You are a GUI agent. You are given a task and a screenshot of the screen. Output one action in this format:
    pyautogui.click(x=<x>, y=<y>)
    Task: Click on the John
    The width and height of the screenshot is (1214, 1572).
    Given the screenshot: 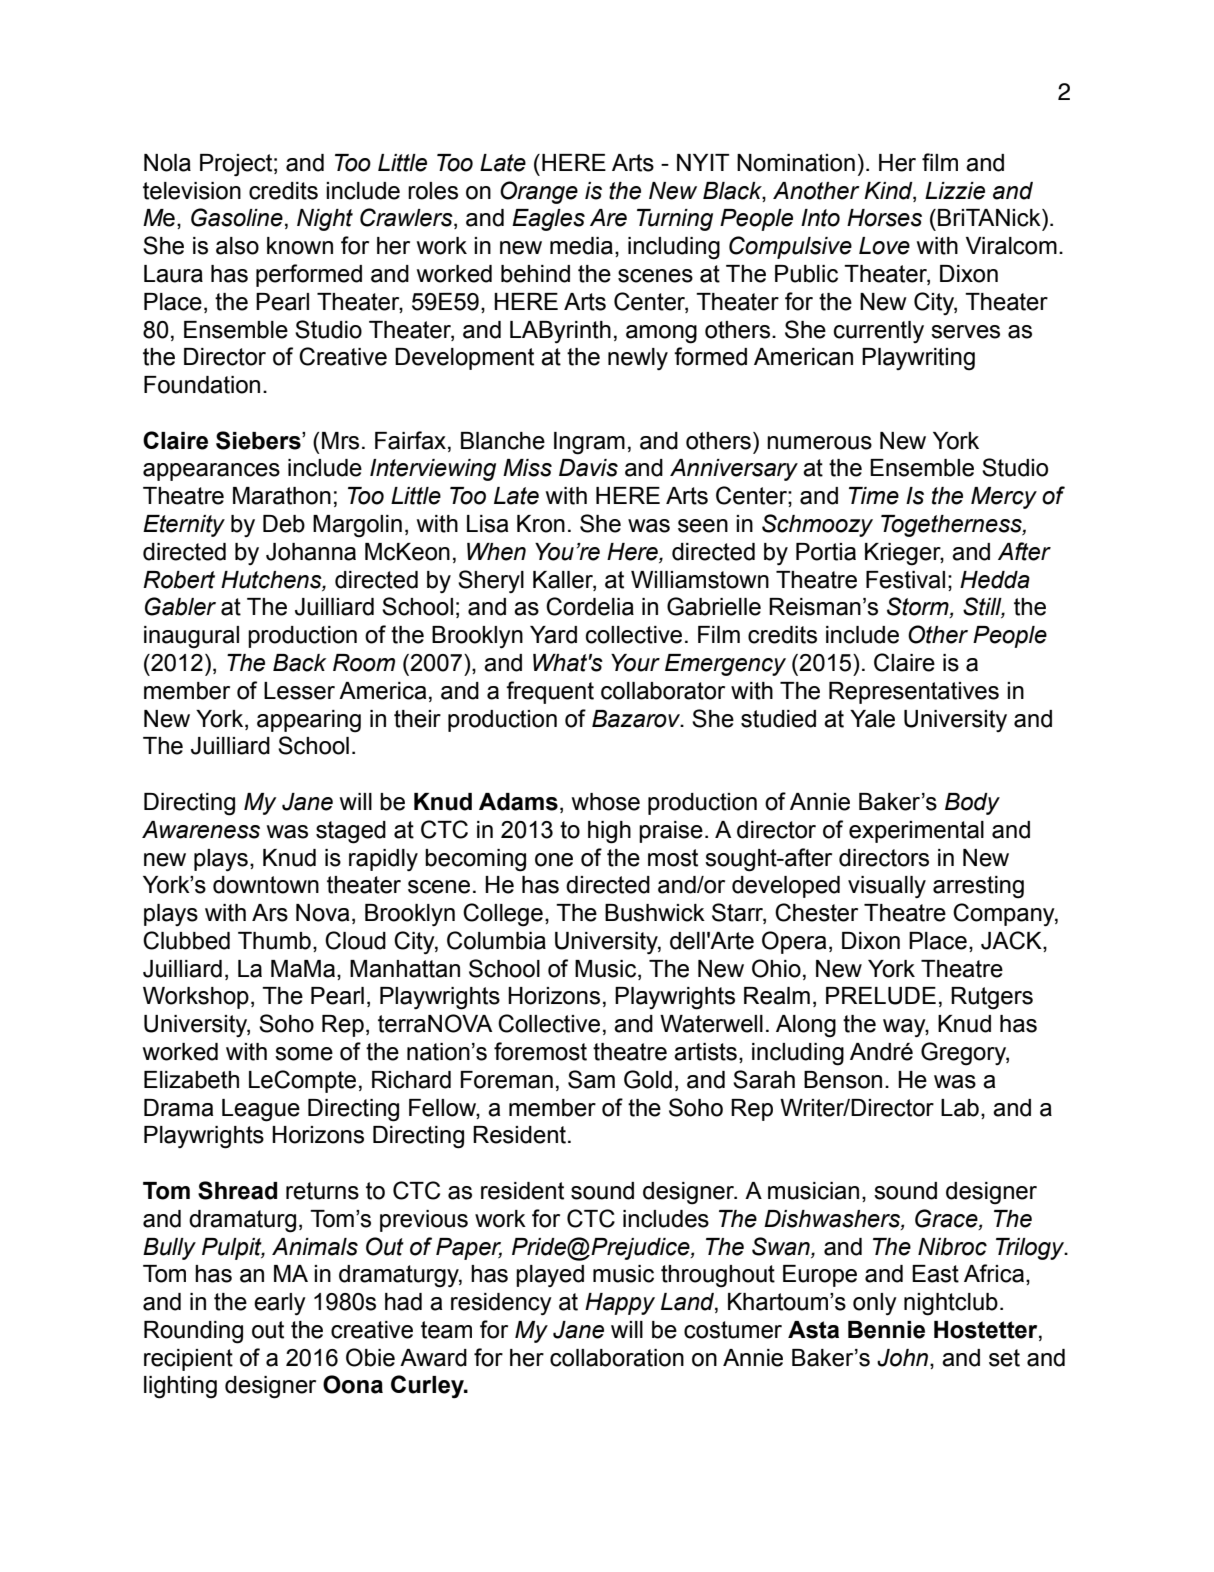 What is the action you would take?
    pyautogui.click(x=904, y=1358)
